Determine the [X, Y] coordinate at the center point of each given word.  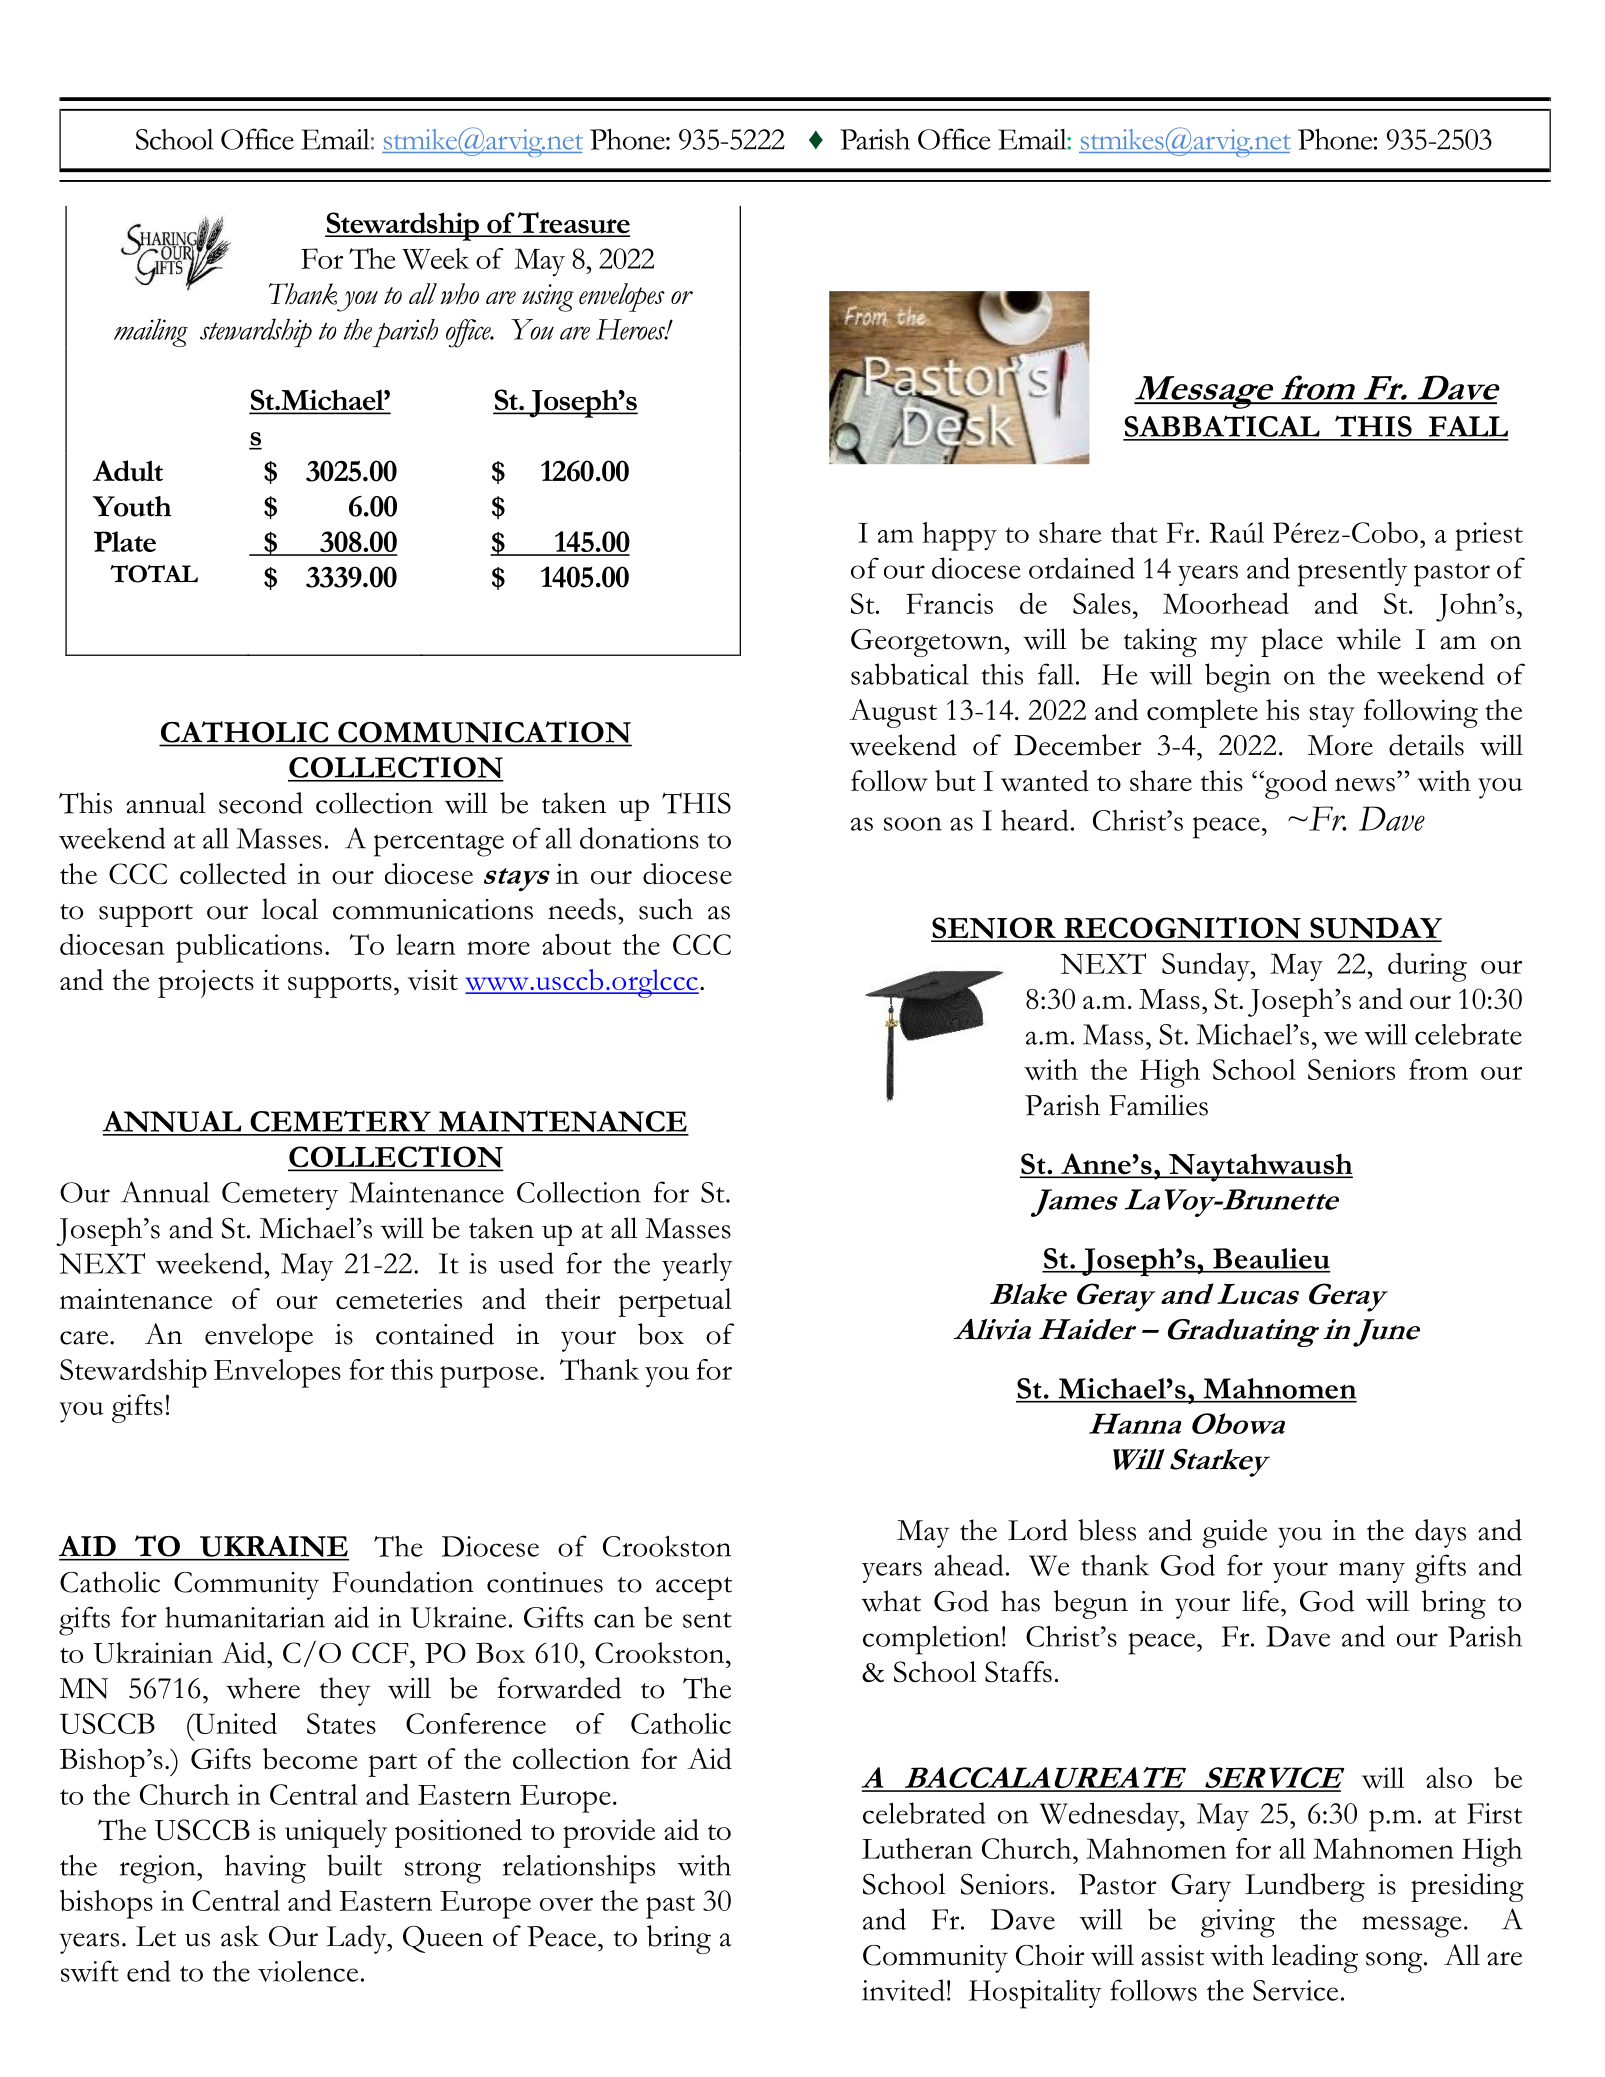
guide [1234, 1533]
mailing [151, 332]
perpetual [675, 1302]
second [261, 803]
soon [913, 824]
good [1295, 784]
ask [240, 1936]
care [85, 1338]
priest [1489, 536]
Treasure [573, 224]
